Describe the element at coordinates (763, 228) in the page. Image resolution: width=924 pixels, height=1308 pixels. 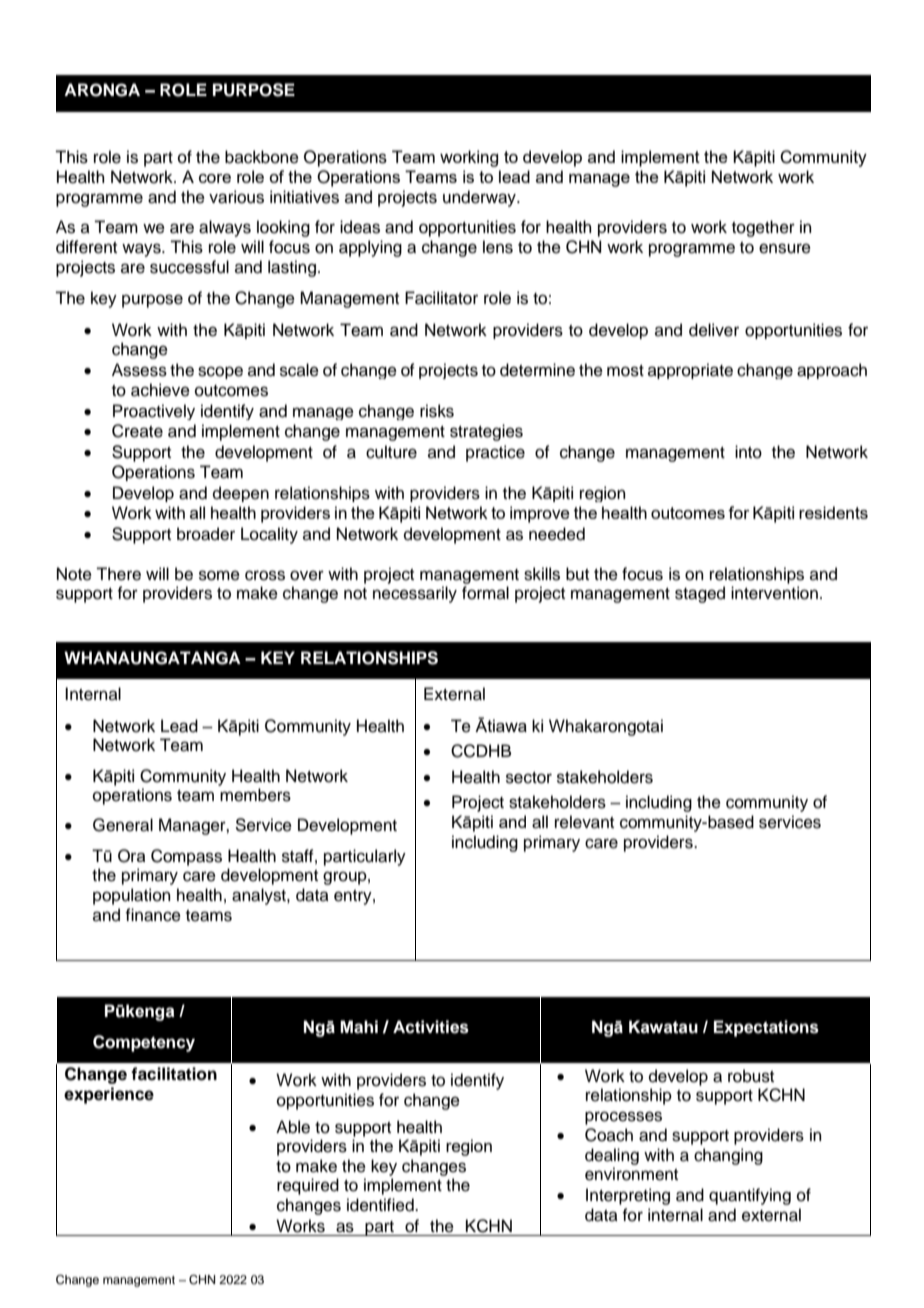
I see `together` at that location.
